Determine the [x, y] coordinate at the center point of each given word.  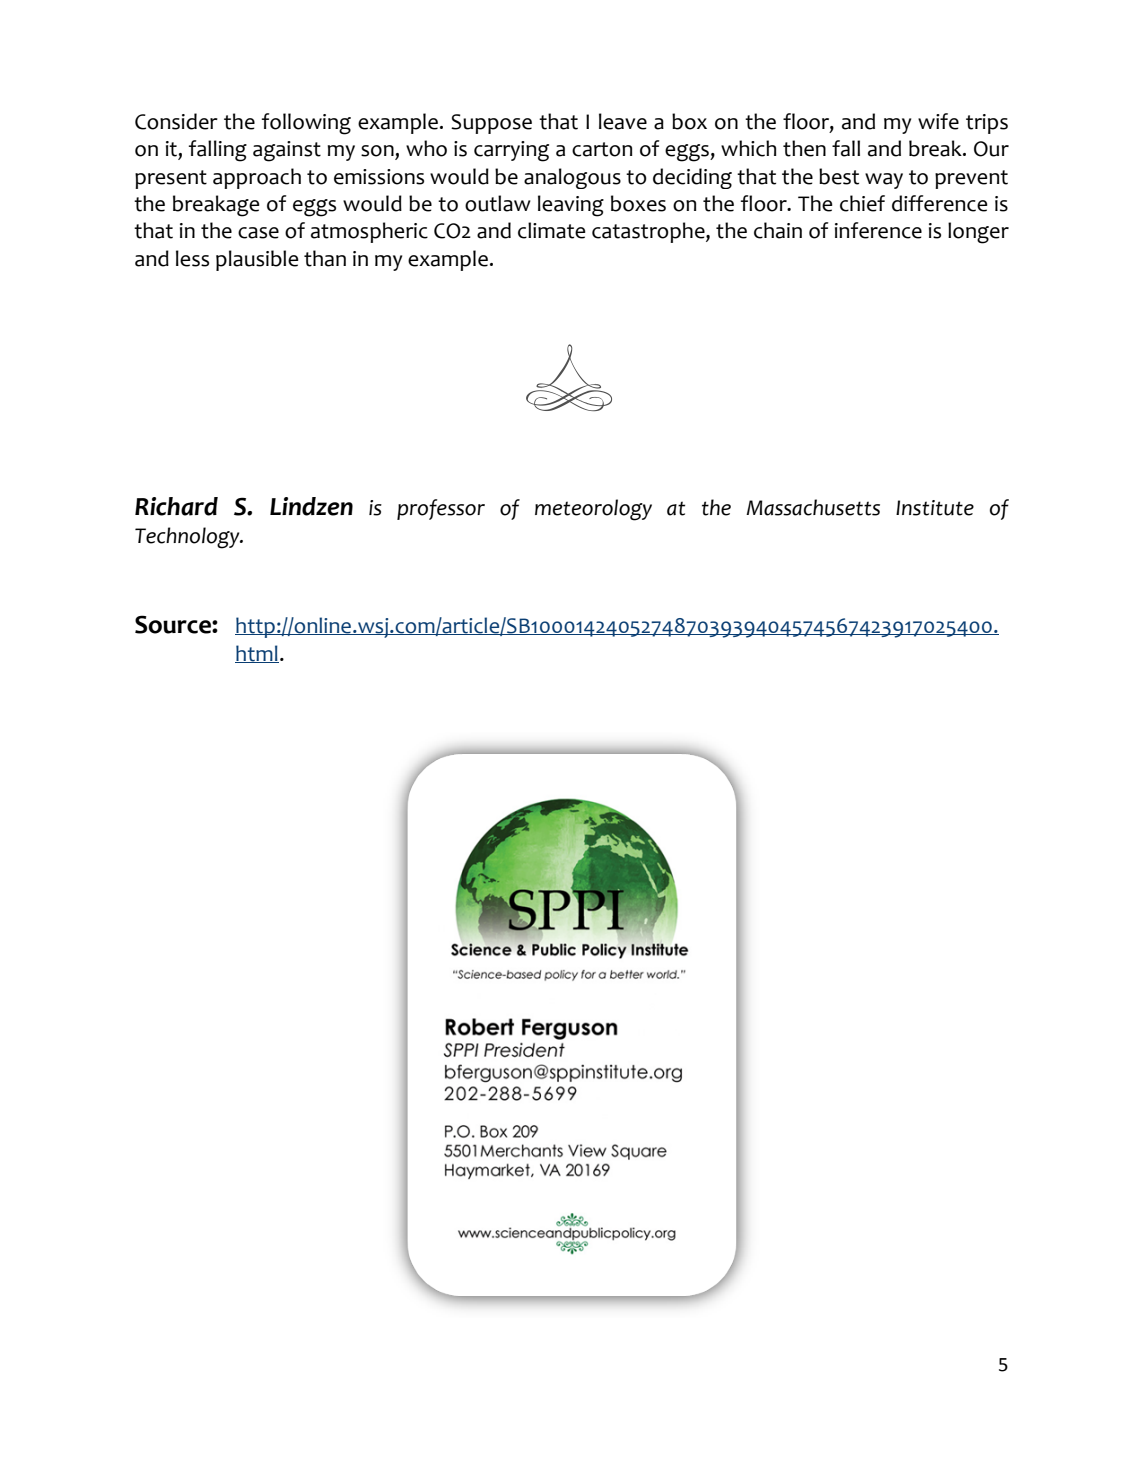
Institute [935, 508]
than [325, 258]
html [257, 654]
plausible [257, 260]
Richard [176, 506]
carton [602, 149]
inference [878, 230]
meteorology [593, 510]
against [287, 151]
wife [938, 121]
